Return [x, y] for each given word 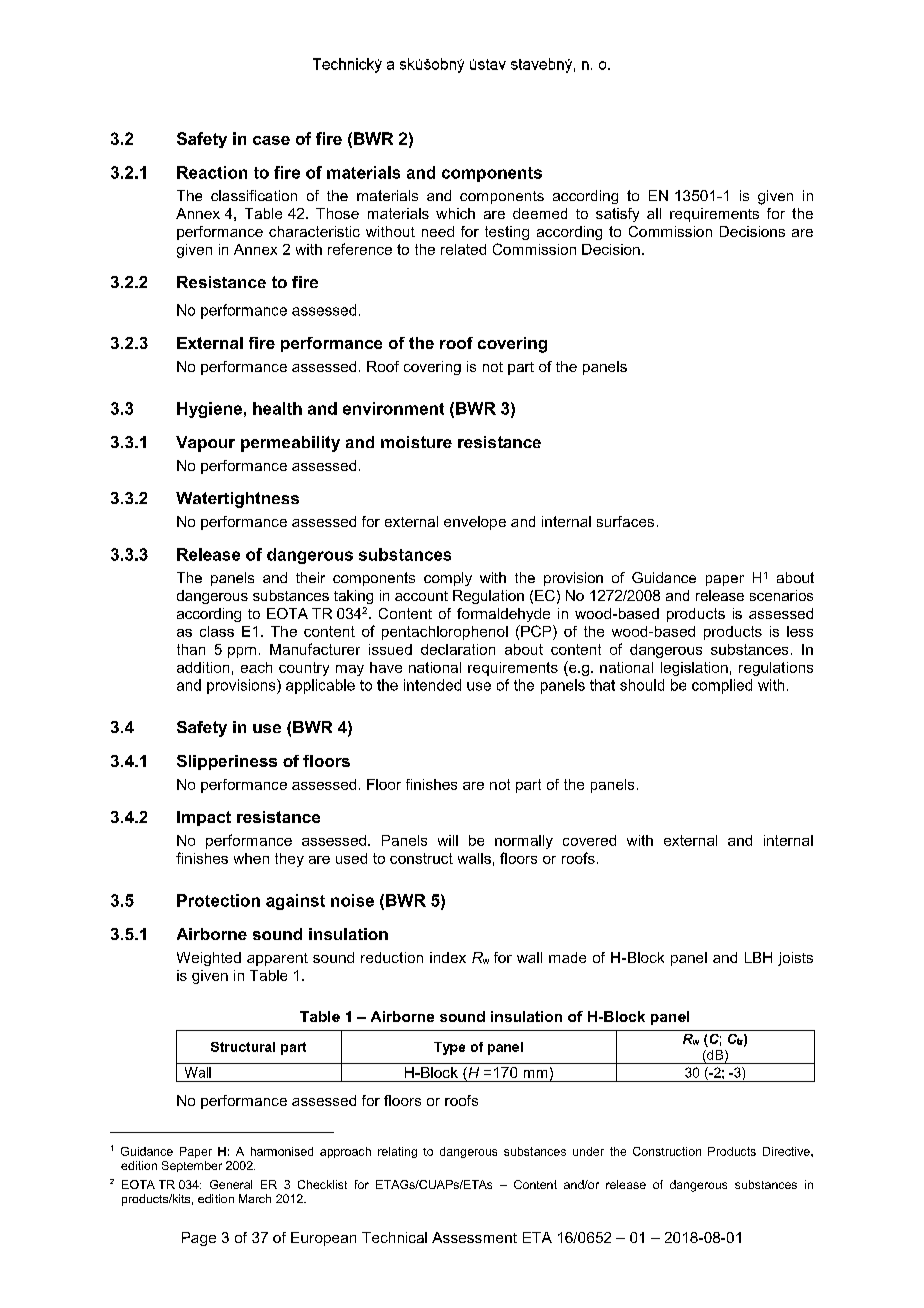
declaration [458, 649]
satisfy [617, 215]
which [455, 213]
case [271, 140]
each [256, 667]
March [255, 1198]
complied [722, 686]
